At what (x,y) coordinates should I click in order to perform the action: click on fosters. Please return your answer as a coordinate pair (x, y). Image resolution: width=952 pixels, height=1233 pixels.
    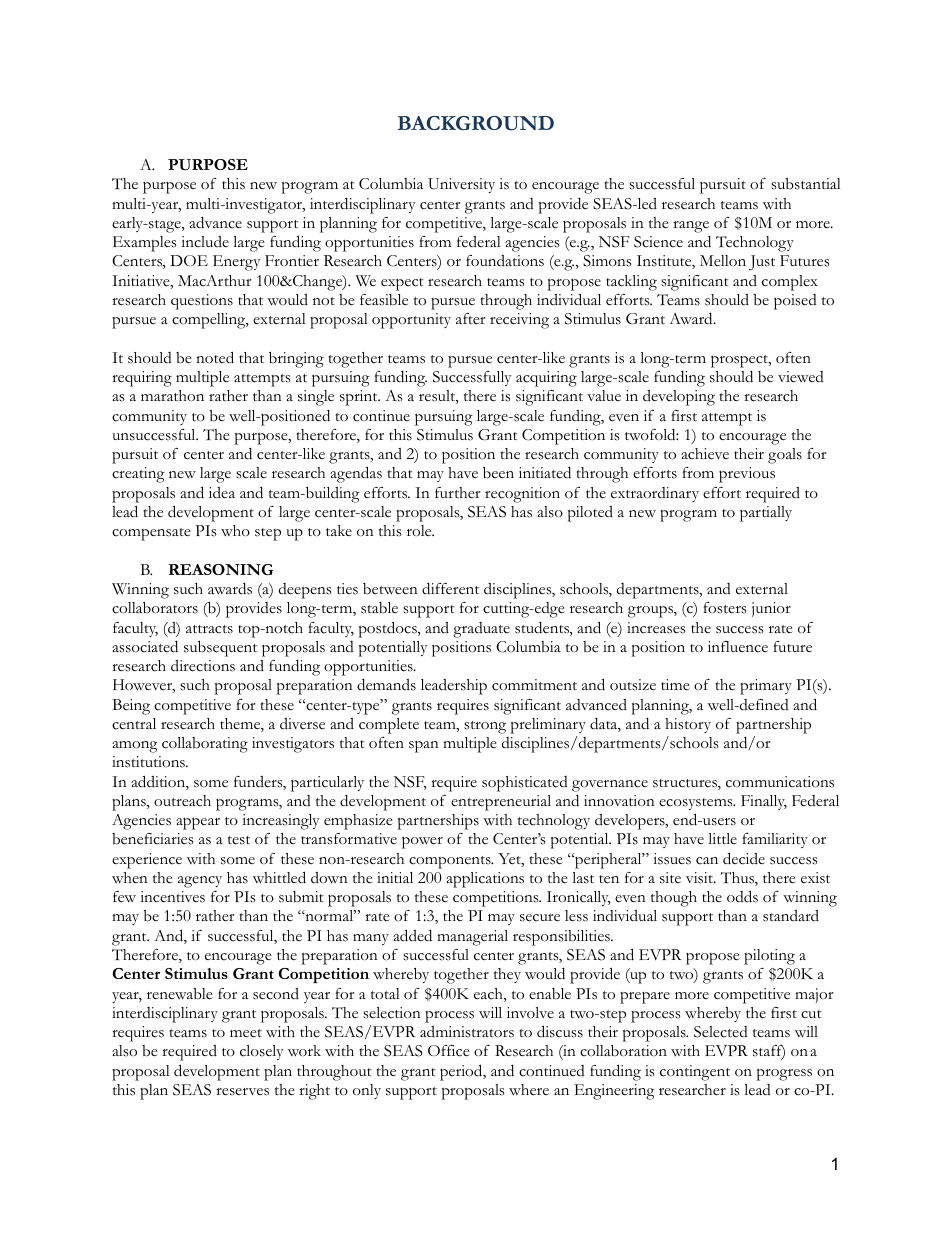
    Looking at the image, I should click on (725, 608).
